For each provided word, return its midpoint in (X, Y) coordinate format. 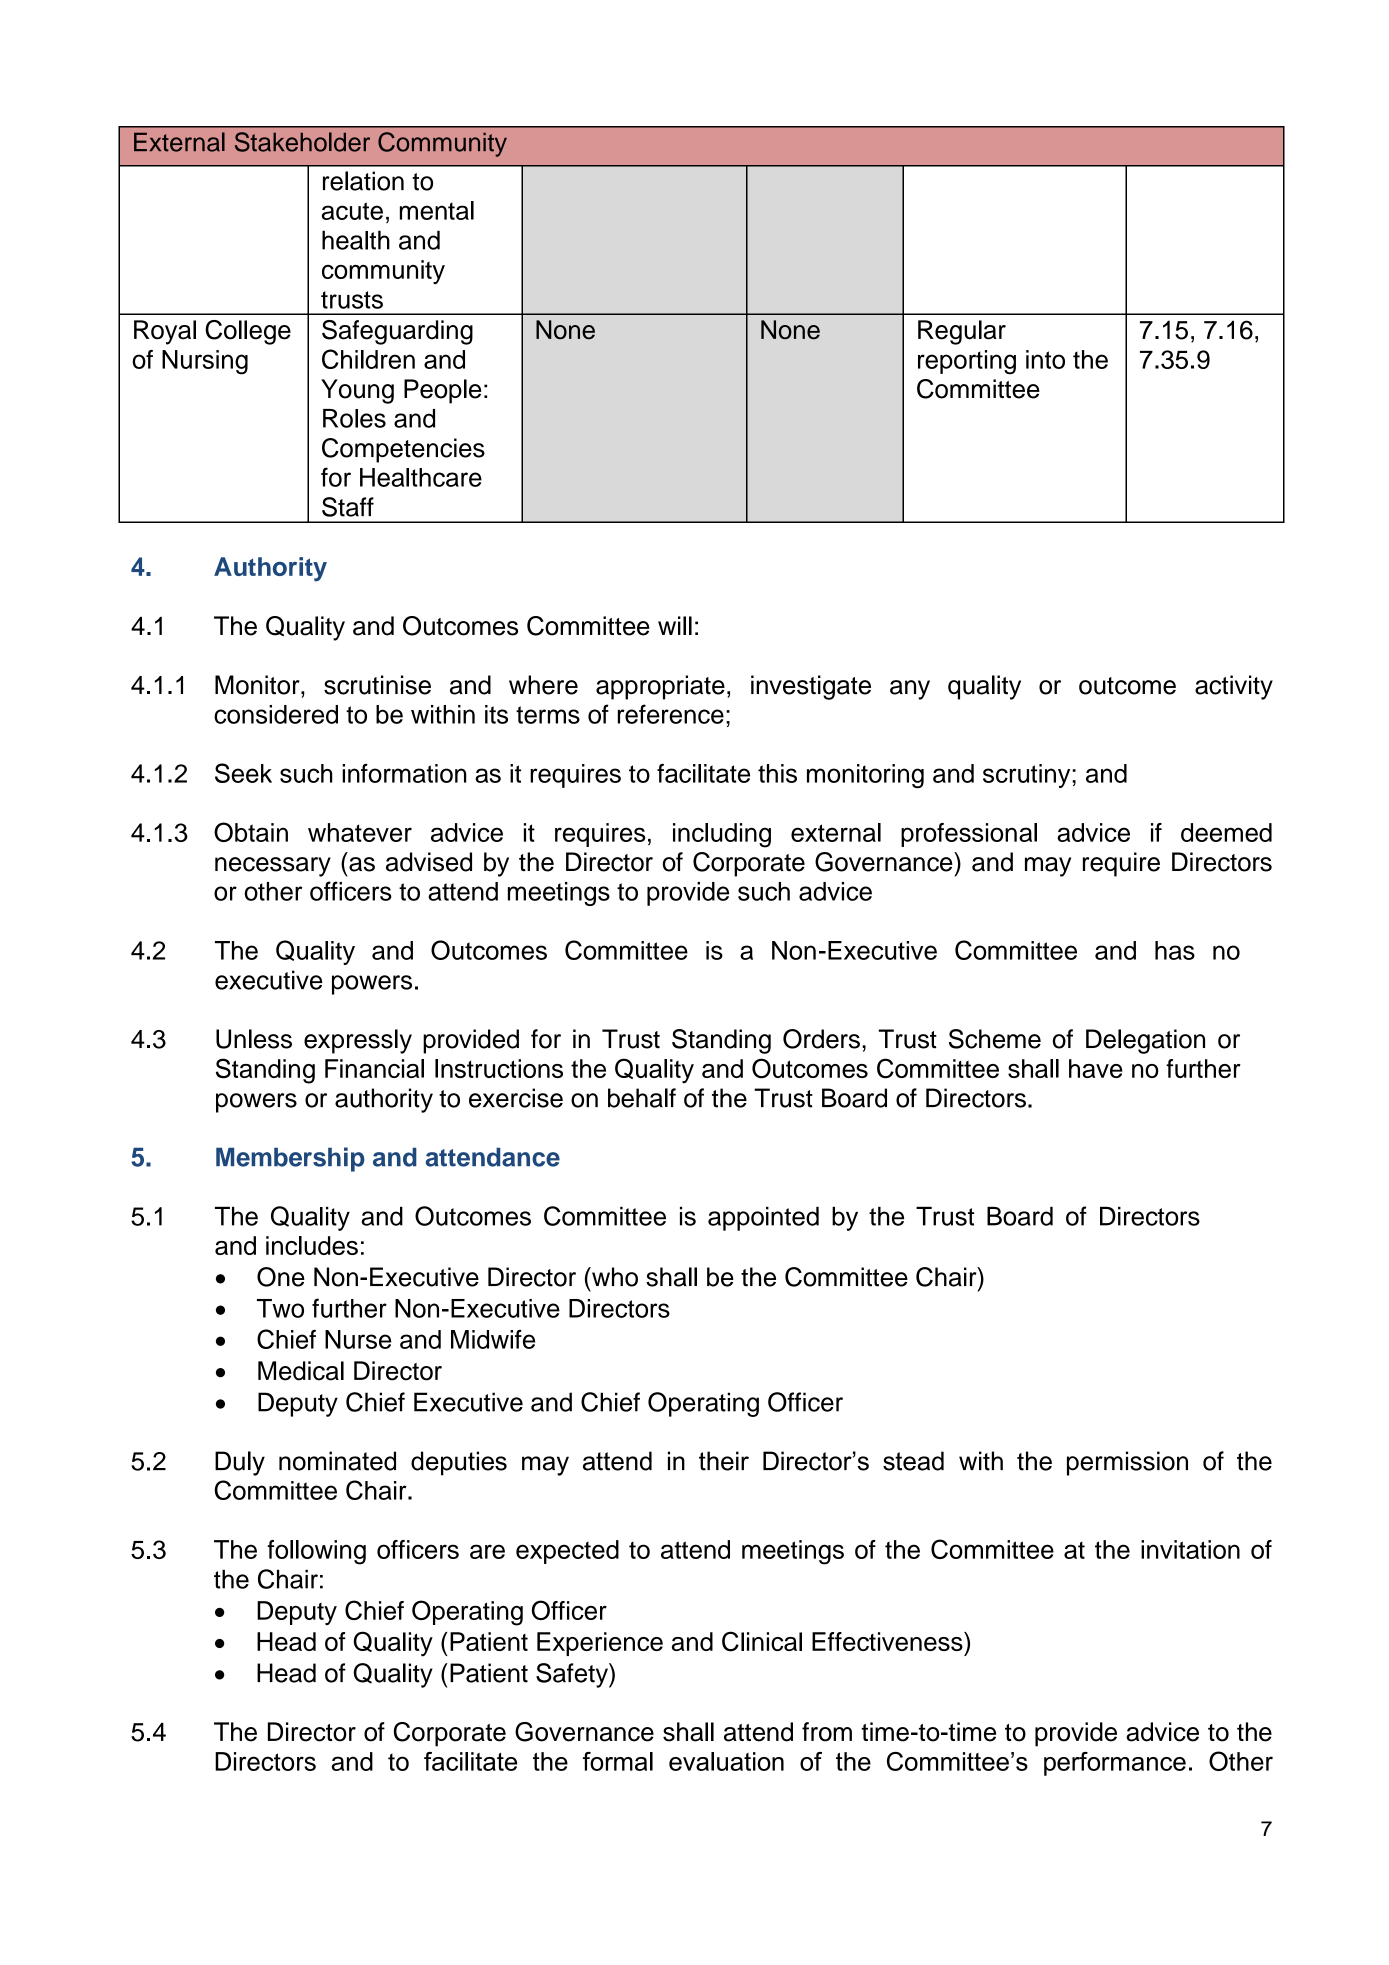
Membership (290, 1159)
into (1045, 359)
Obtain (251, 832)
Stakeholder (302, 142)
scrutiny (1028, 776)
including (722, 835)
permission (1127, 1463)
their (724, 1461)
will (675, 625)
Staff (348, 507)
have (1096, 1068)
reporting (967, 362)
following (316, 1552)
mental (437, 210)
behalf (642, 1098)
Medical (301, 1371)
